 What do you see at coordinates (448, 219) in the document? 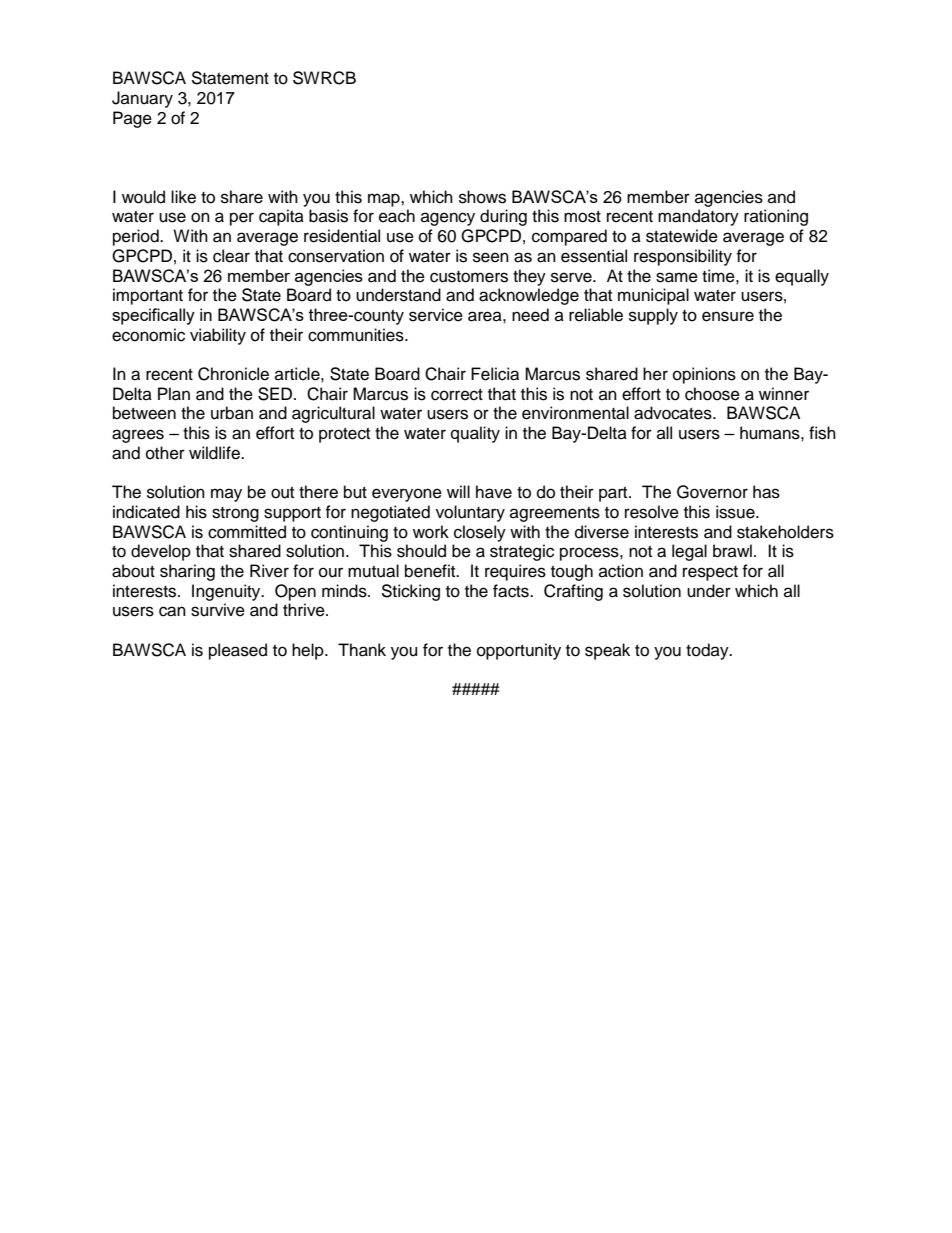
I see `agency` at bounding box center [448, 219].
